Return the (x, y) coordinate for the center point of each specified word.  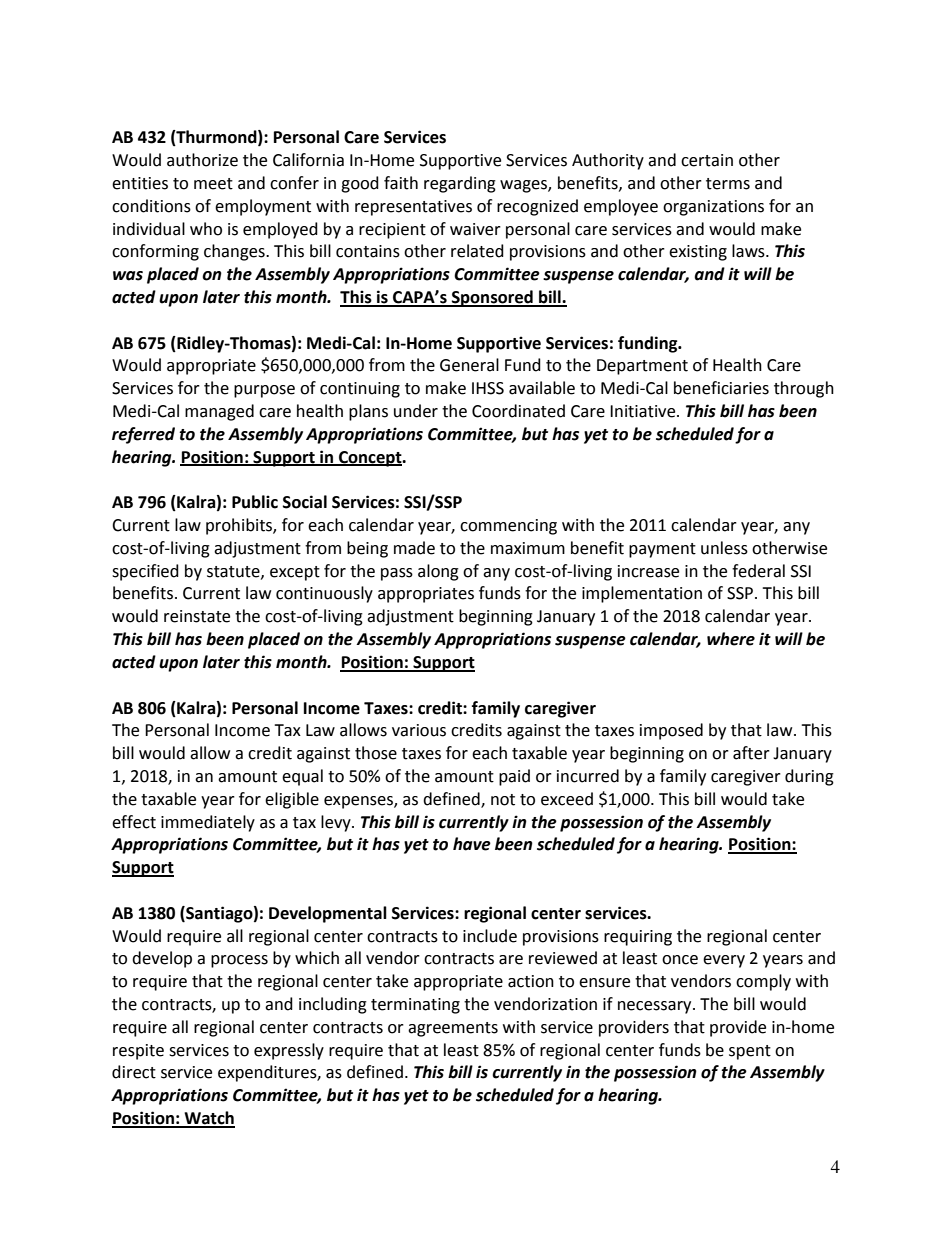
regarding (460, 184)
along (438, 572)
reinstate (197, 616)
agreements (453, 1029)
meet (213, 184)
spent (750, 1052)
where (731, 639)
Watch (208, 1119)
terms (728, 184)
